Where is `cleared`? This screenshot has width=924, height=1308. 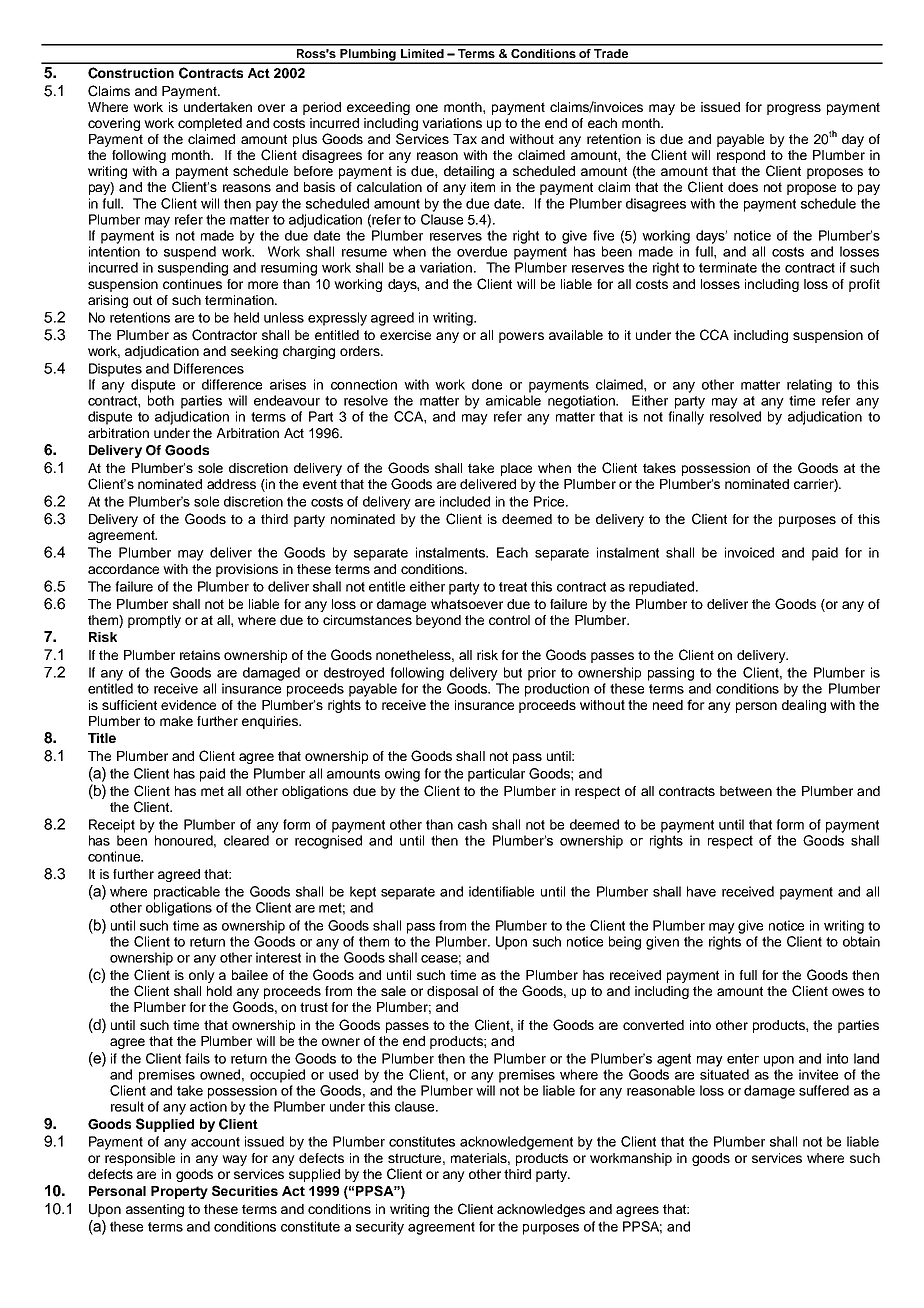
cleared is located at coordinates (246, 840).
